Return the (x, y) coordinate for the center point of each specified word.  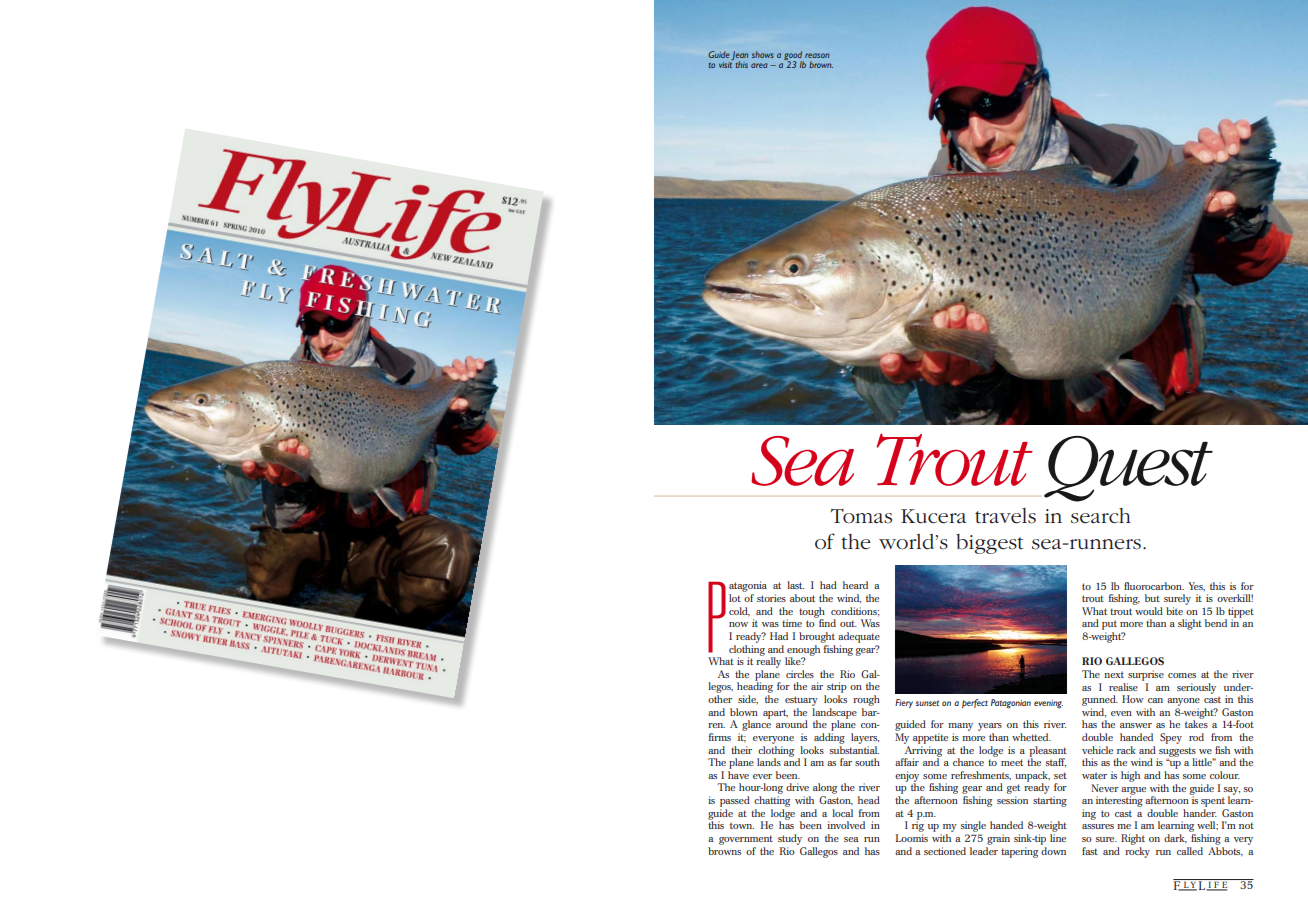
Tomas (861, 516)
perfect (975, 703)
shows (763, 54)
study (790, 839)
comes (1182, 675)
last (795, 585)
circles (800, 674)
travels (1005, 516)
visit (725, 65)
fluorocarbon (1154, 586)
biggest (989, 544)
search (1101, 516)
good (794, 57)
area (759, 65)
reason (817, 55)
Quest (1128, 469)
